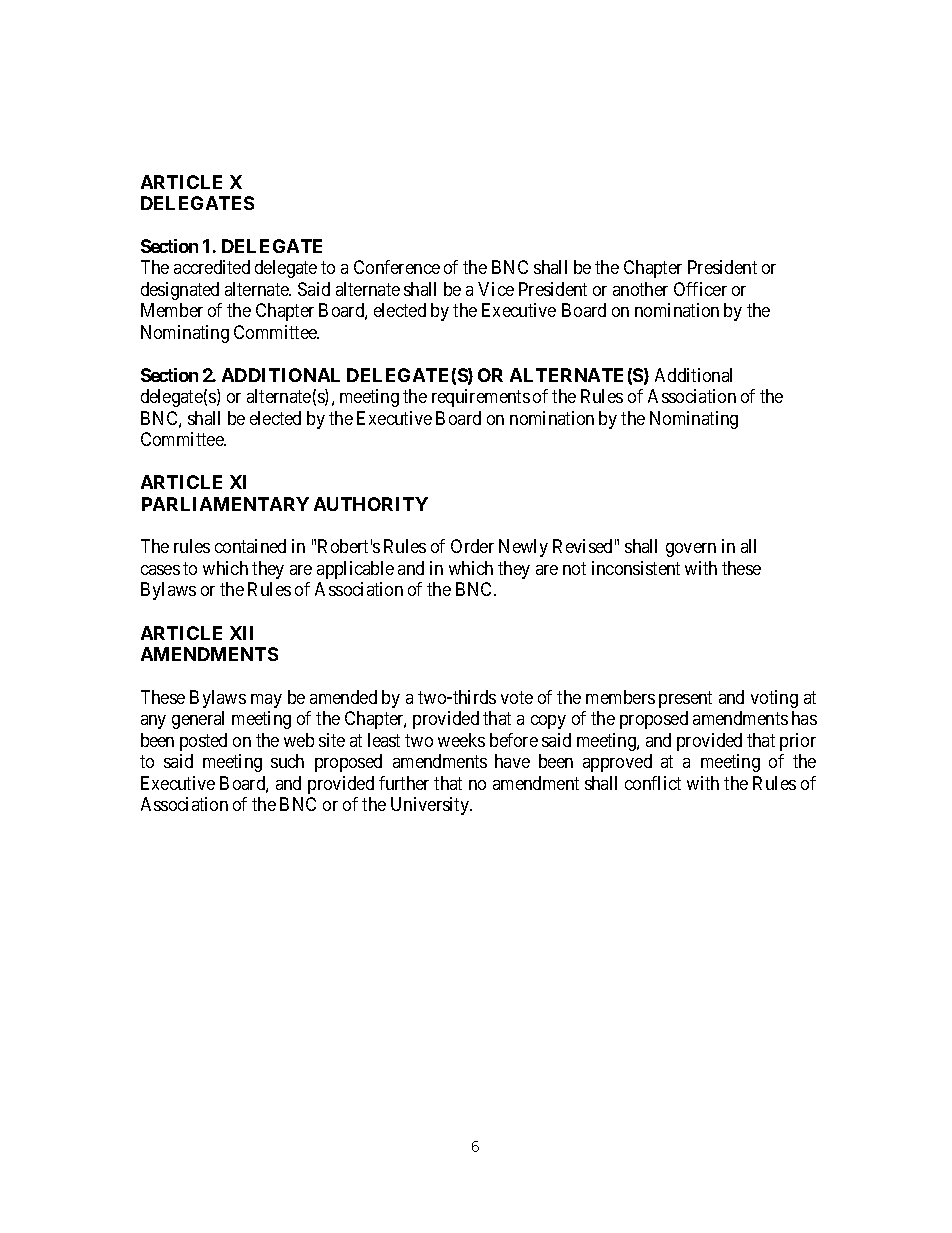 This document has height=1233, width=952. What do you see at coordinates (212, 267) in the document?
I see `accredited` at bounding box center [212, 267].
